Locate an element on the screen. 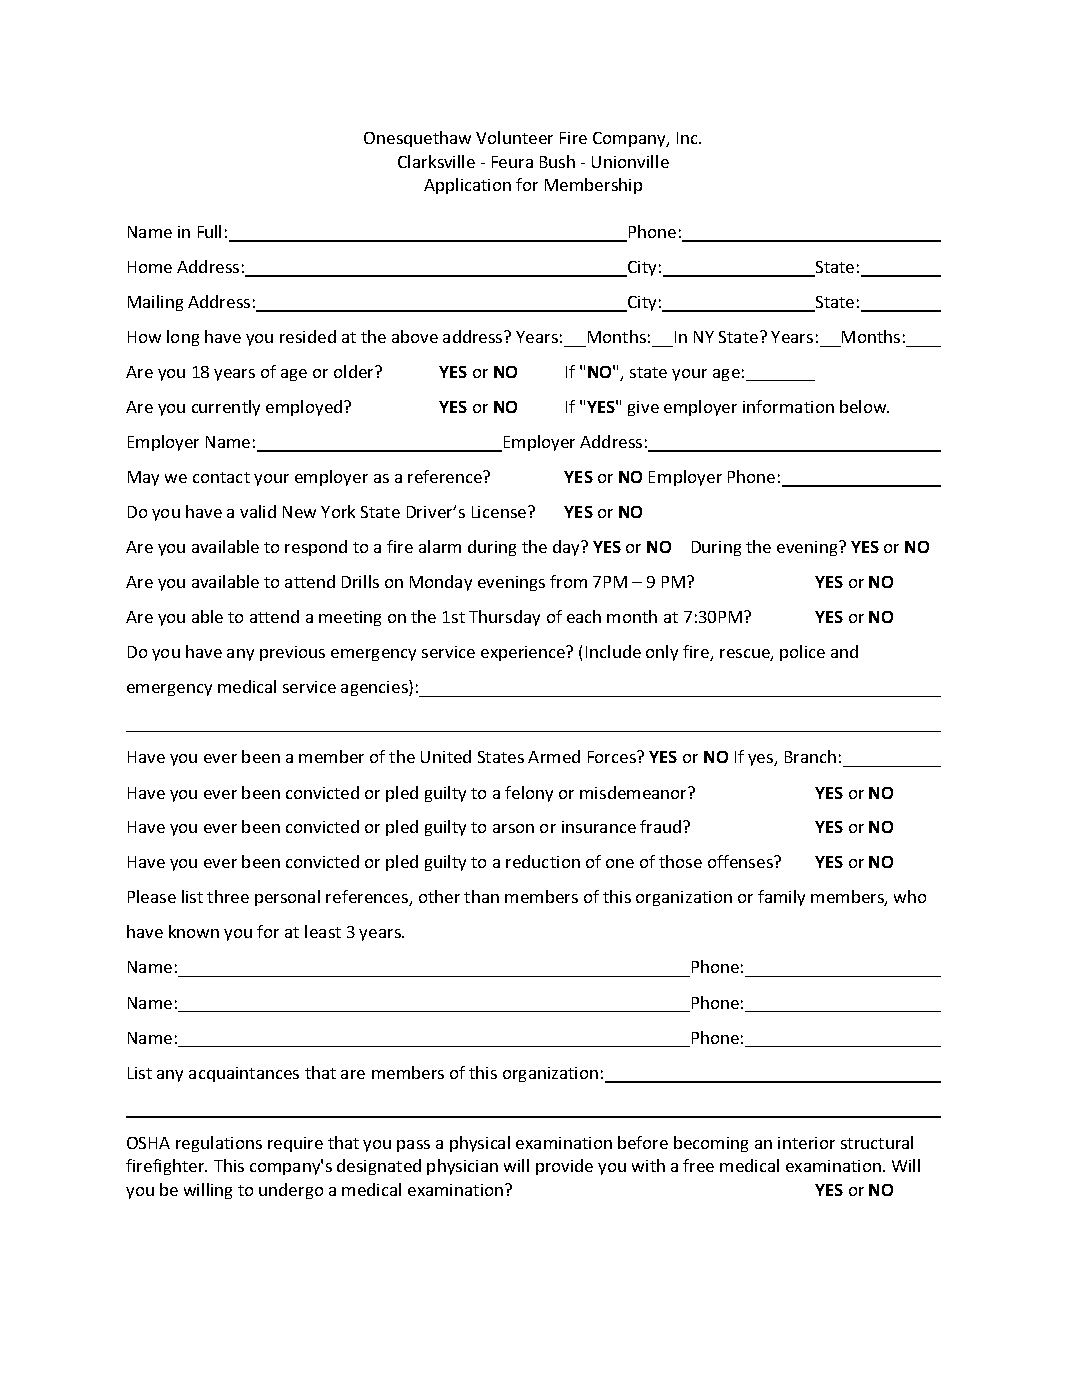 The height and width of the screenshot is (1378, 1065). information is located at coordinates (788, 406).
